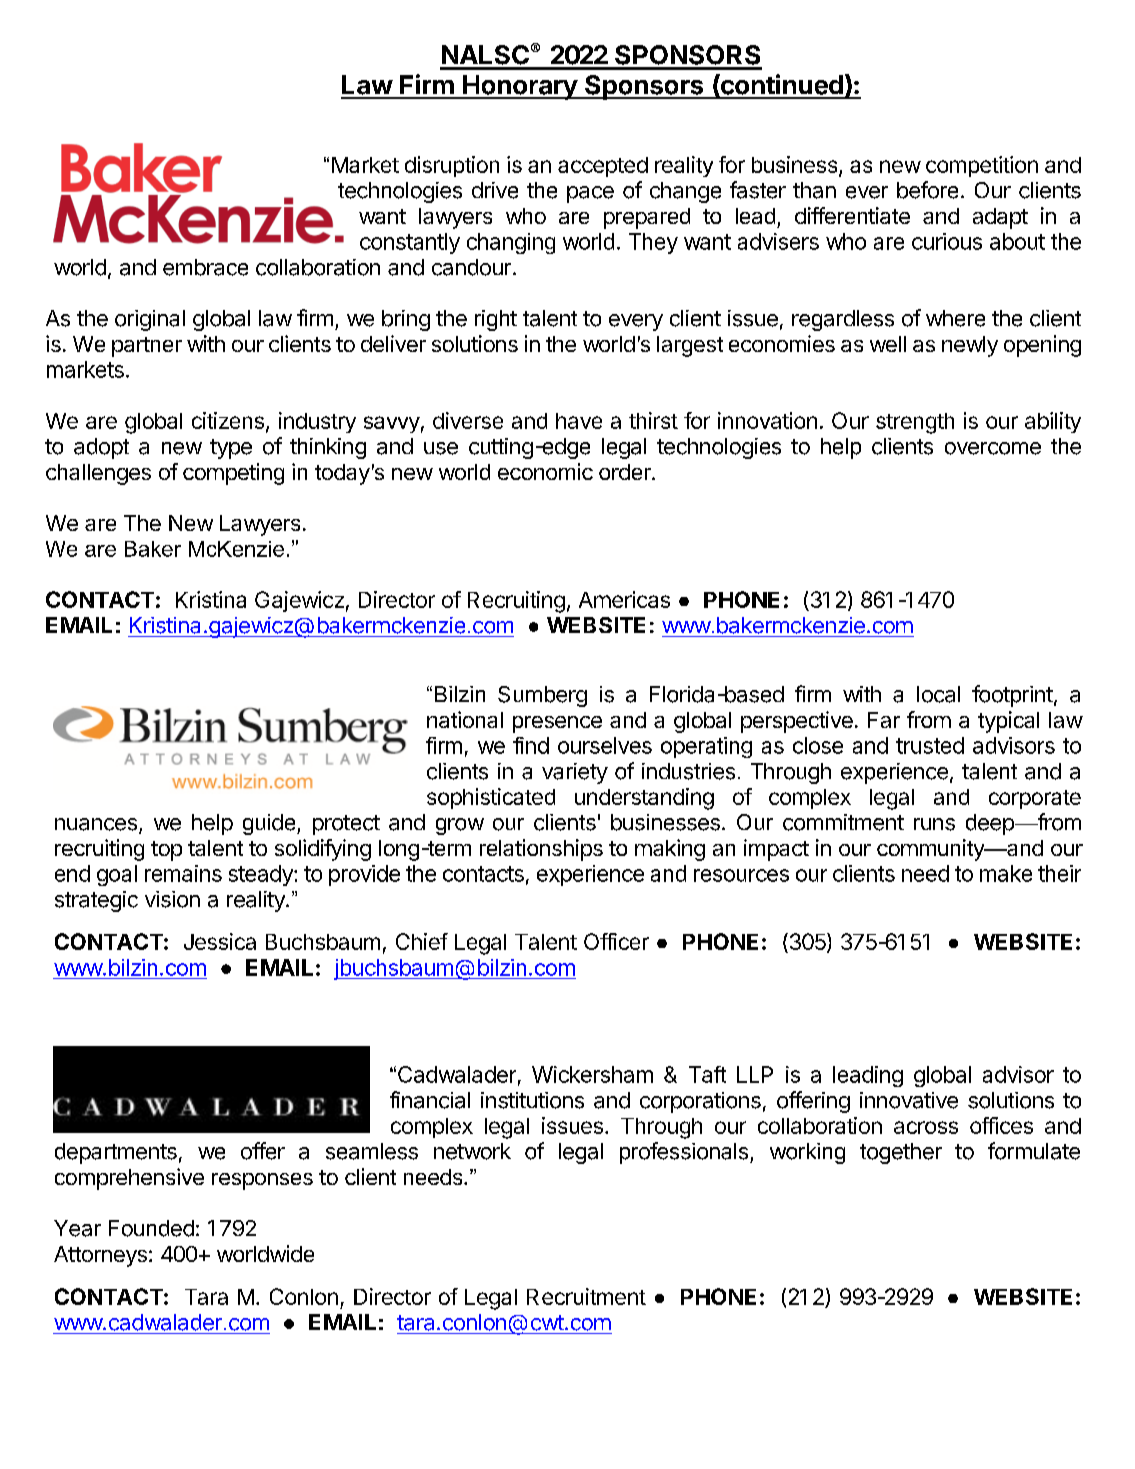 Image resolution: width=1135 pixels, height=1469 pixels. I want to click on competition, so click(982, 166).
